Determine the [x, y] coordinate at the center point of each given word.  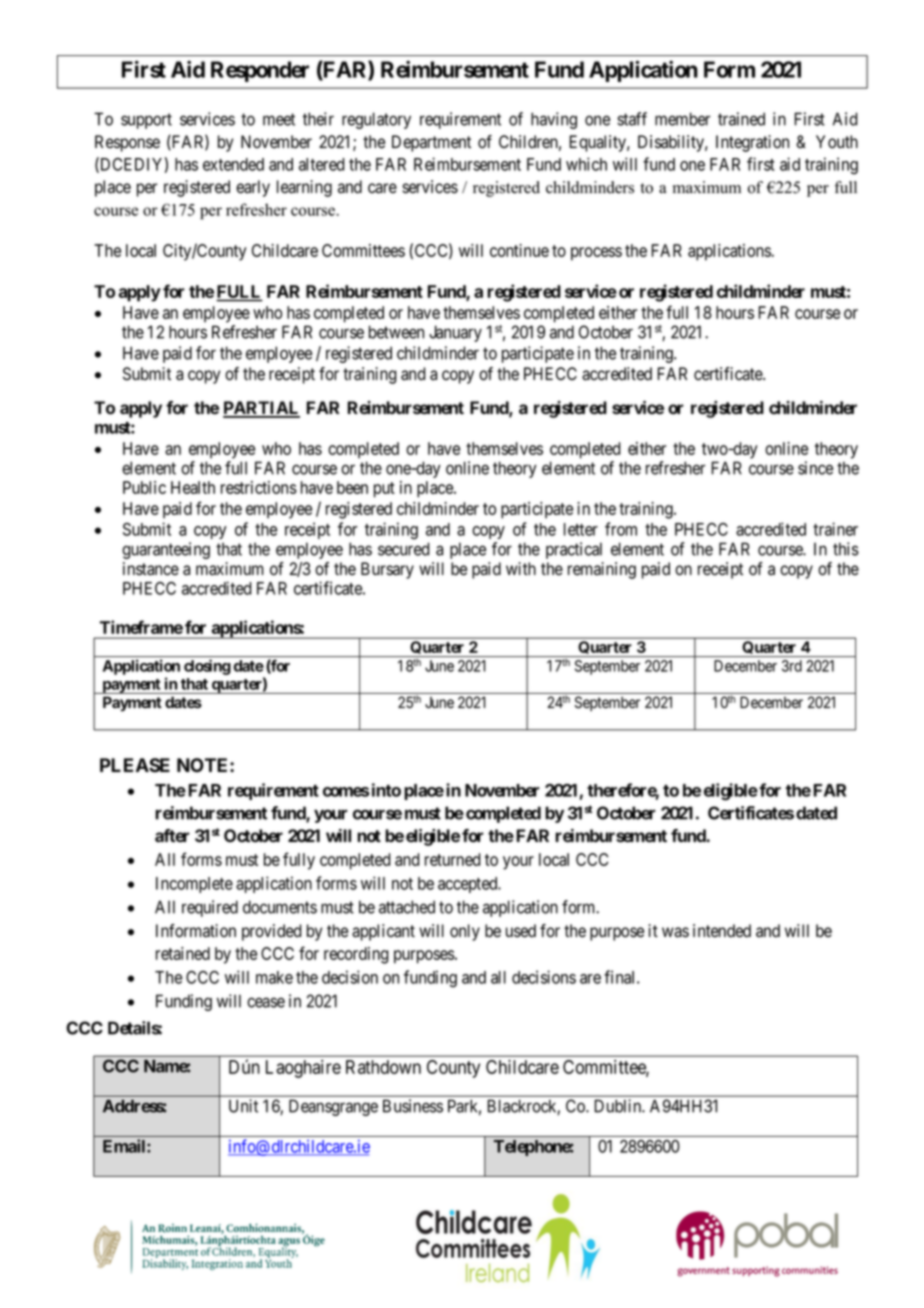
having [554, 120]
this [846, 549]
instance [151, 569]
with [521, 568]
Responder [260, 71]
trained [741, 119]
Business [413, 1106]
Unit [243, 1106]
